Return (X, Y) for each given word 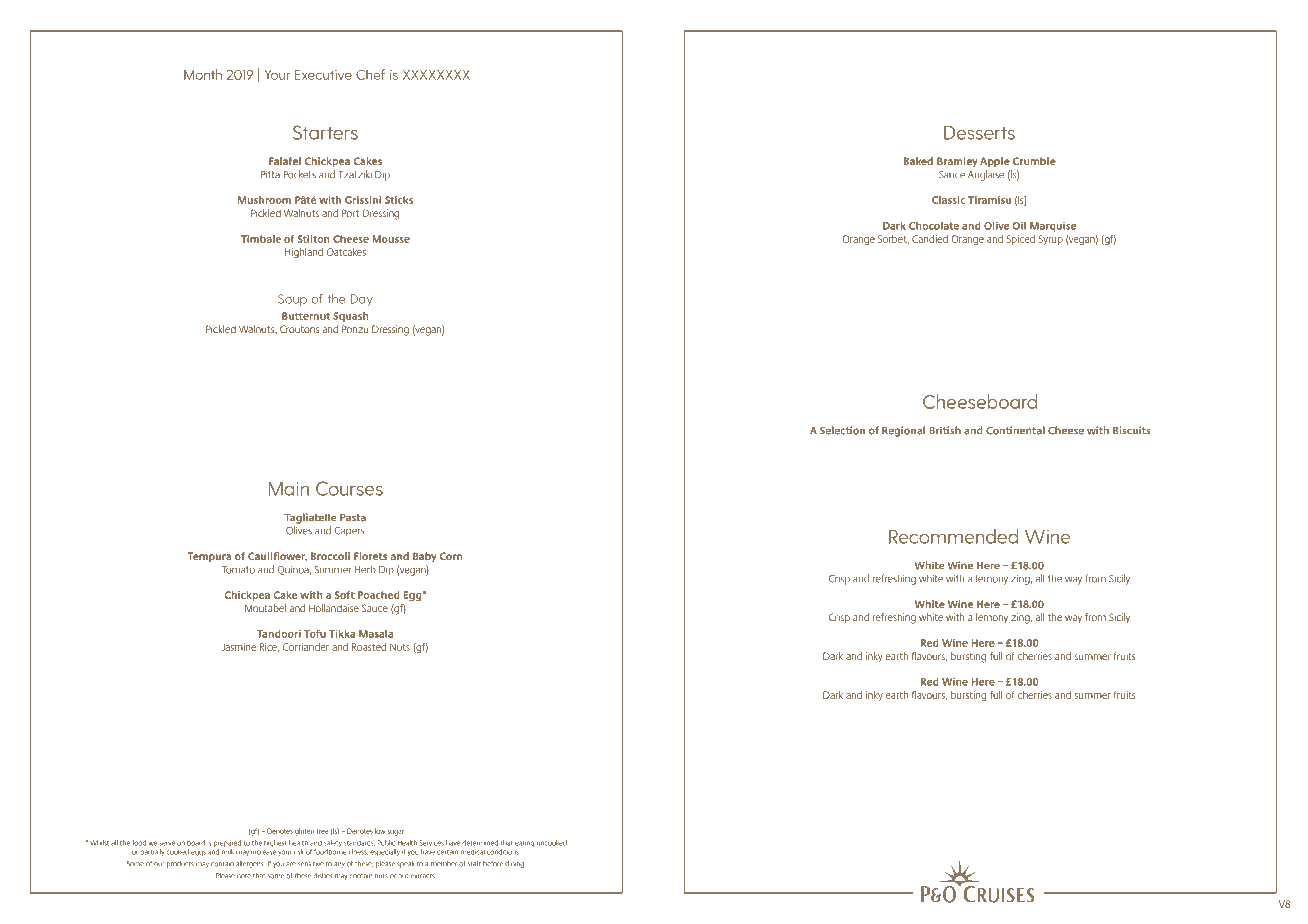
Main (289, 488)
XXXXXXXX (436, 75)
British (945, 430)
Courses (349, 488)
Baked (918, 161)
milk (228, 852)
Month (203, 74)
